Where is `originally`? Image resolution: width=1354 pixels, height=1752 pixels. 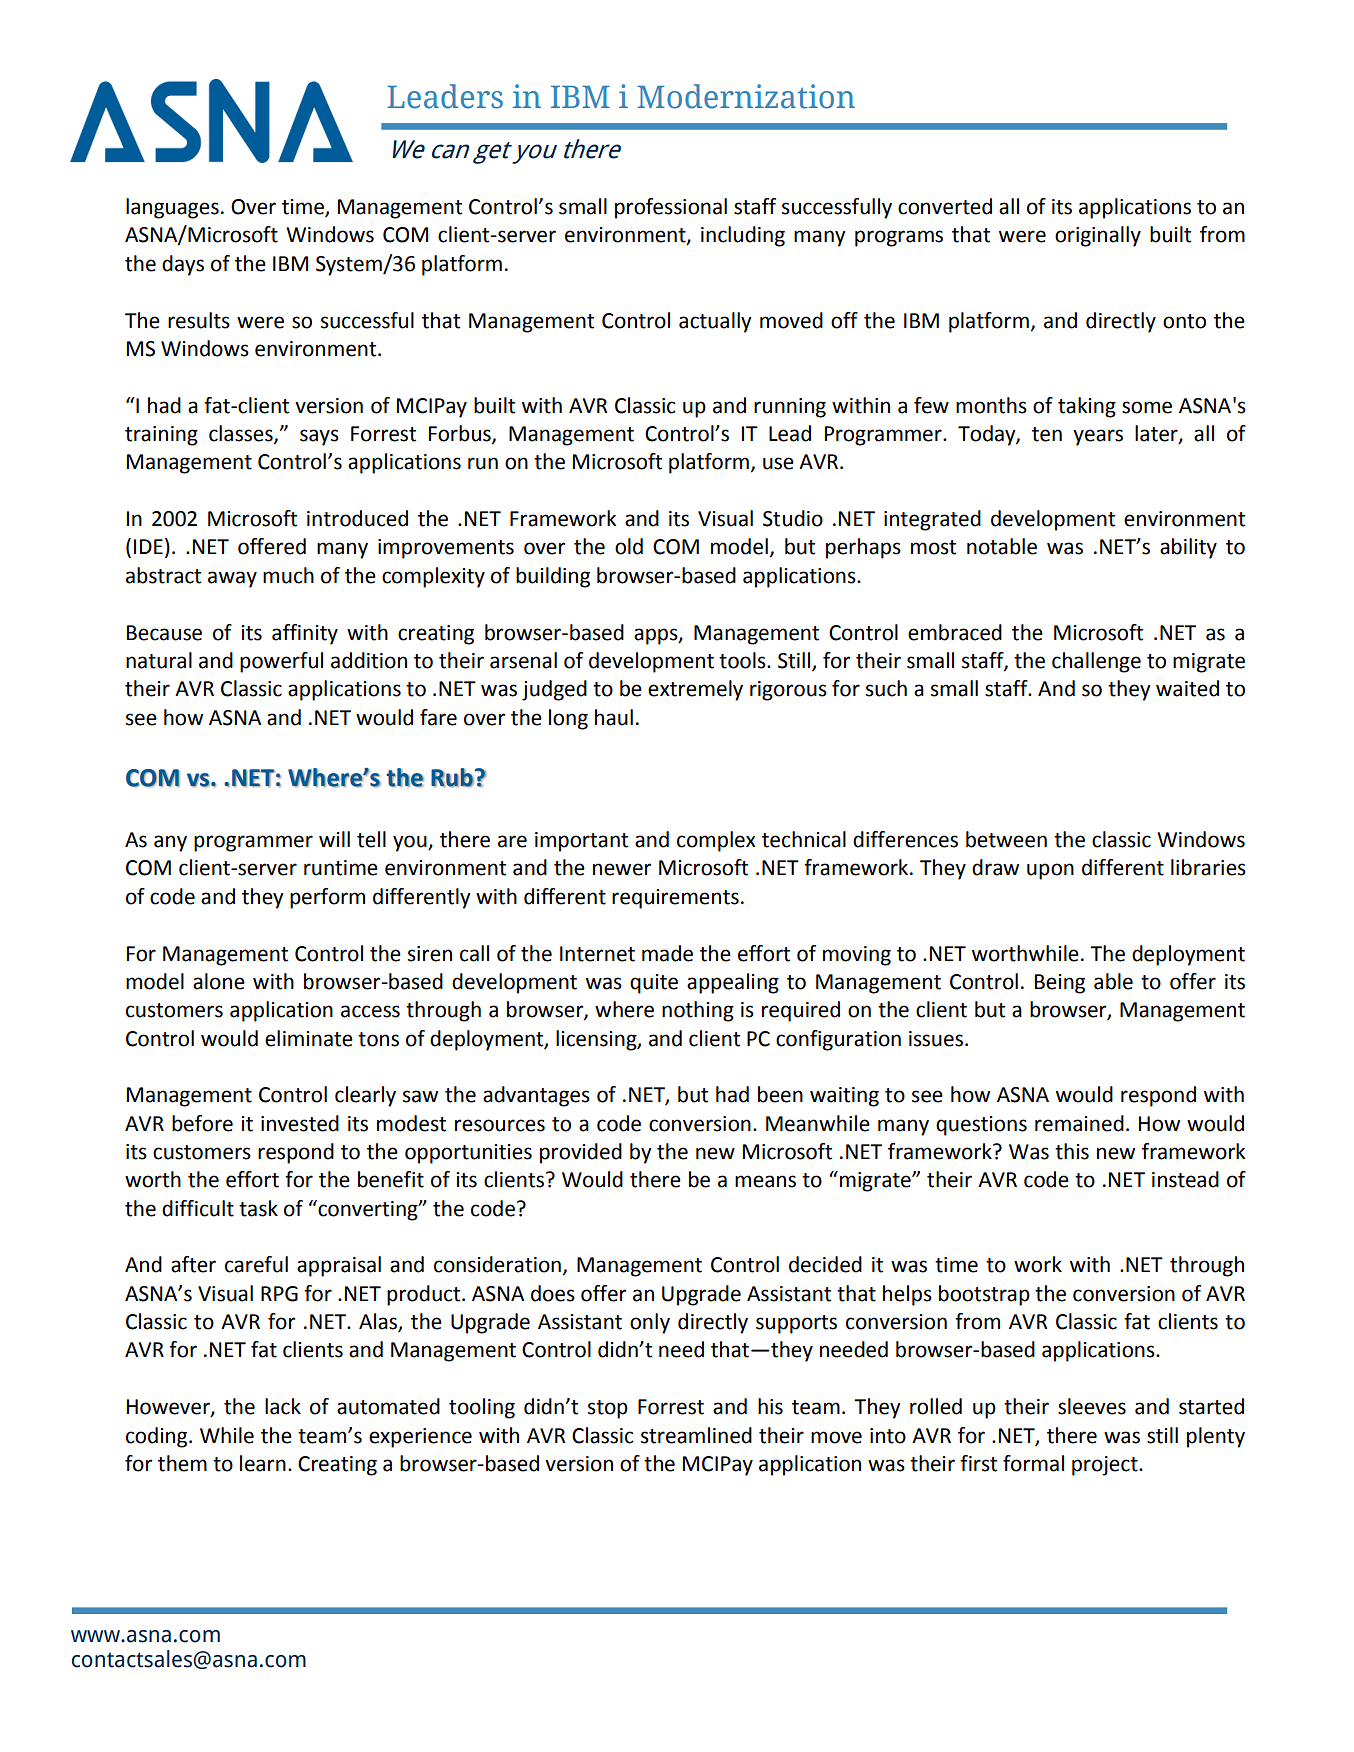 originally is located at coordinates (1098, 236).
